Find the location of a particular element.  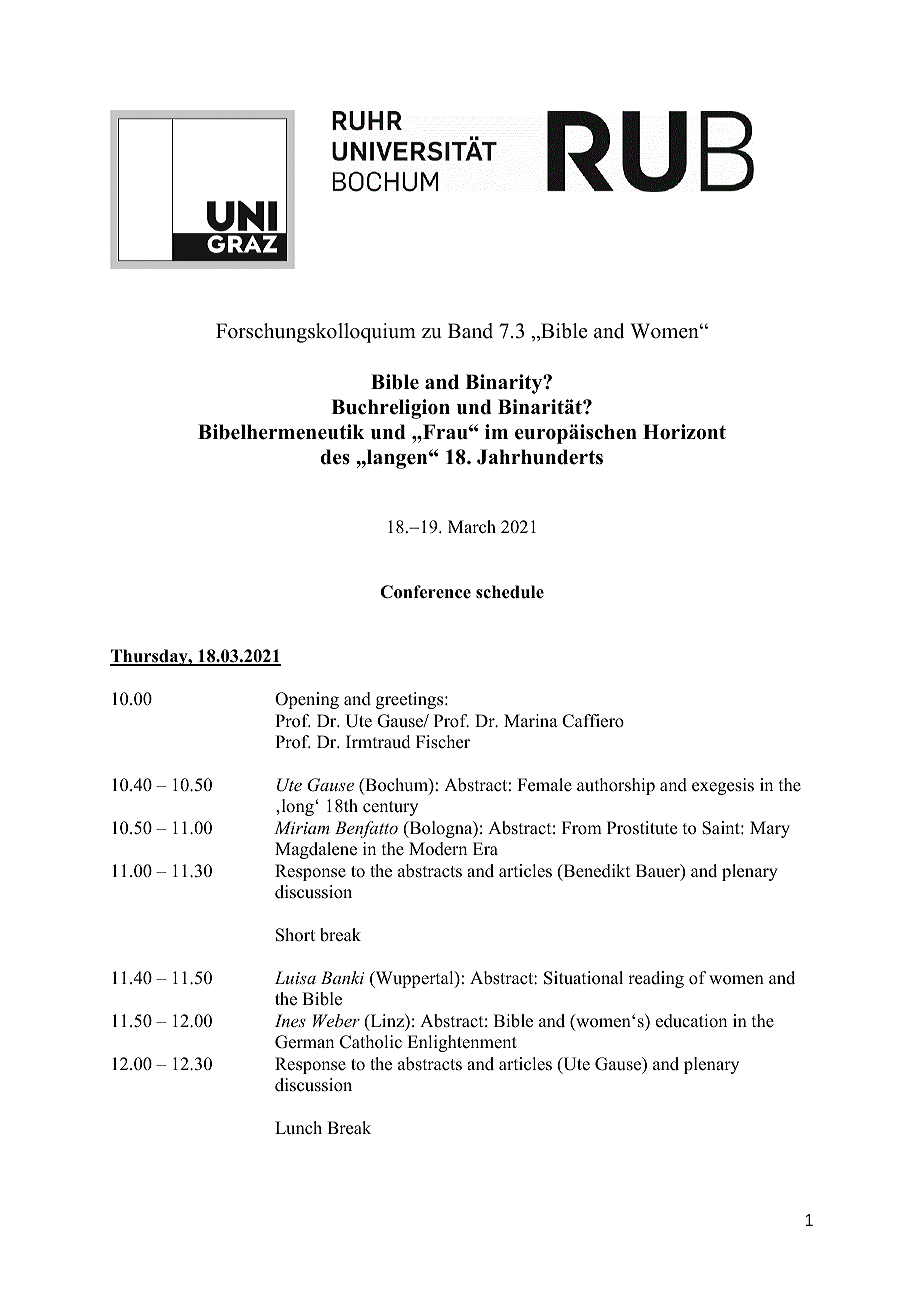

March is located at coordinates (472, 527).
